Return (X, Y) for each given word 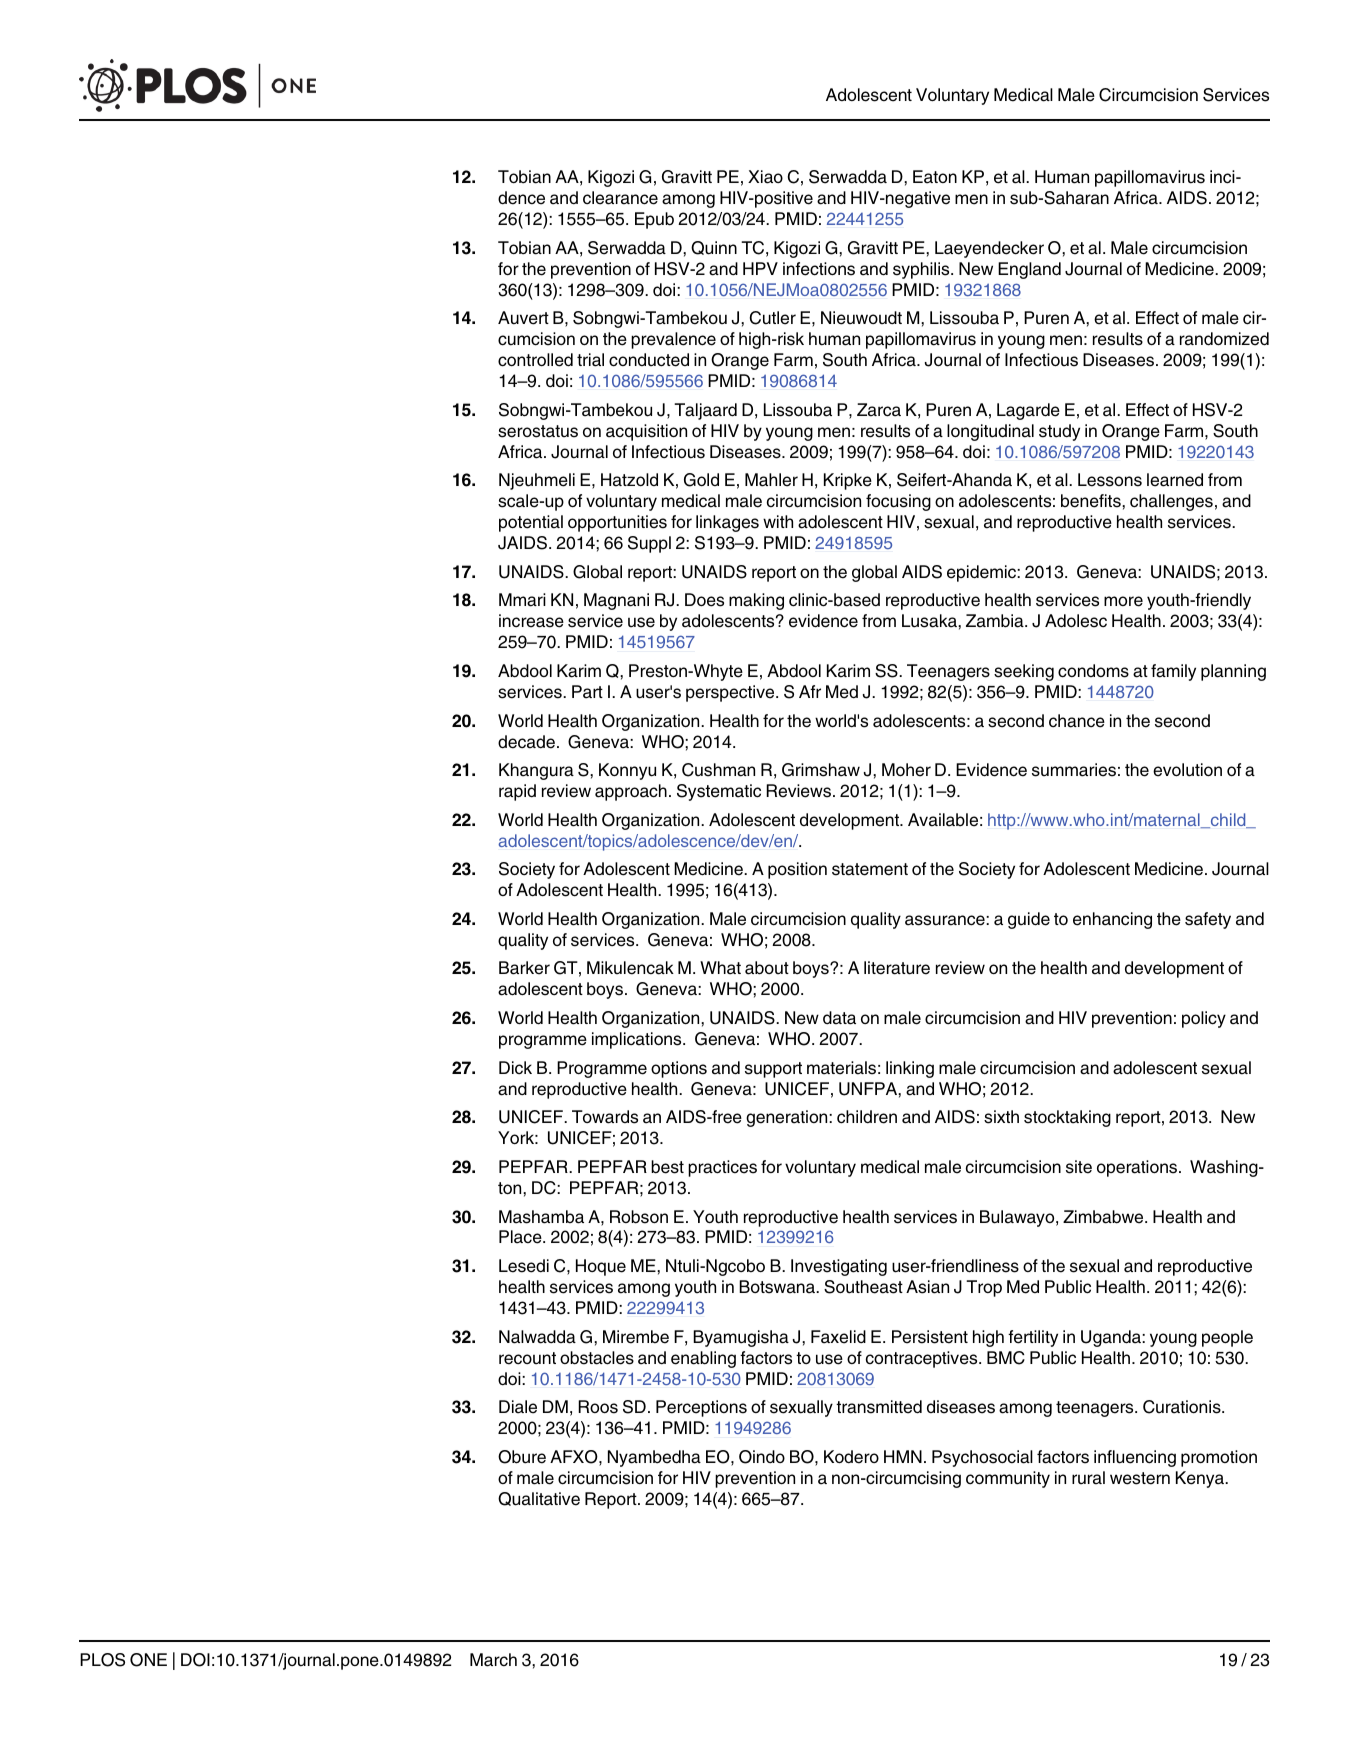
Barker (524, 968)
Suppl (649, 544)
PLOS (102, 1660)
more (1123, 601)
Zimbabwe (1104, 1217)
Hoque (601, 1267)
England (1029, 270)
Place (521, 1237)
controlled (535, 360)
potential (531, 523)
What (720, 968)
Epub (654, 220)
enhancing (1112, 920)
